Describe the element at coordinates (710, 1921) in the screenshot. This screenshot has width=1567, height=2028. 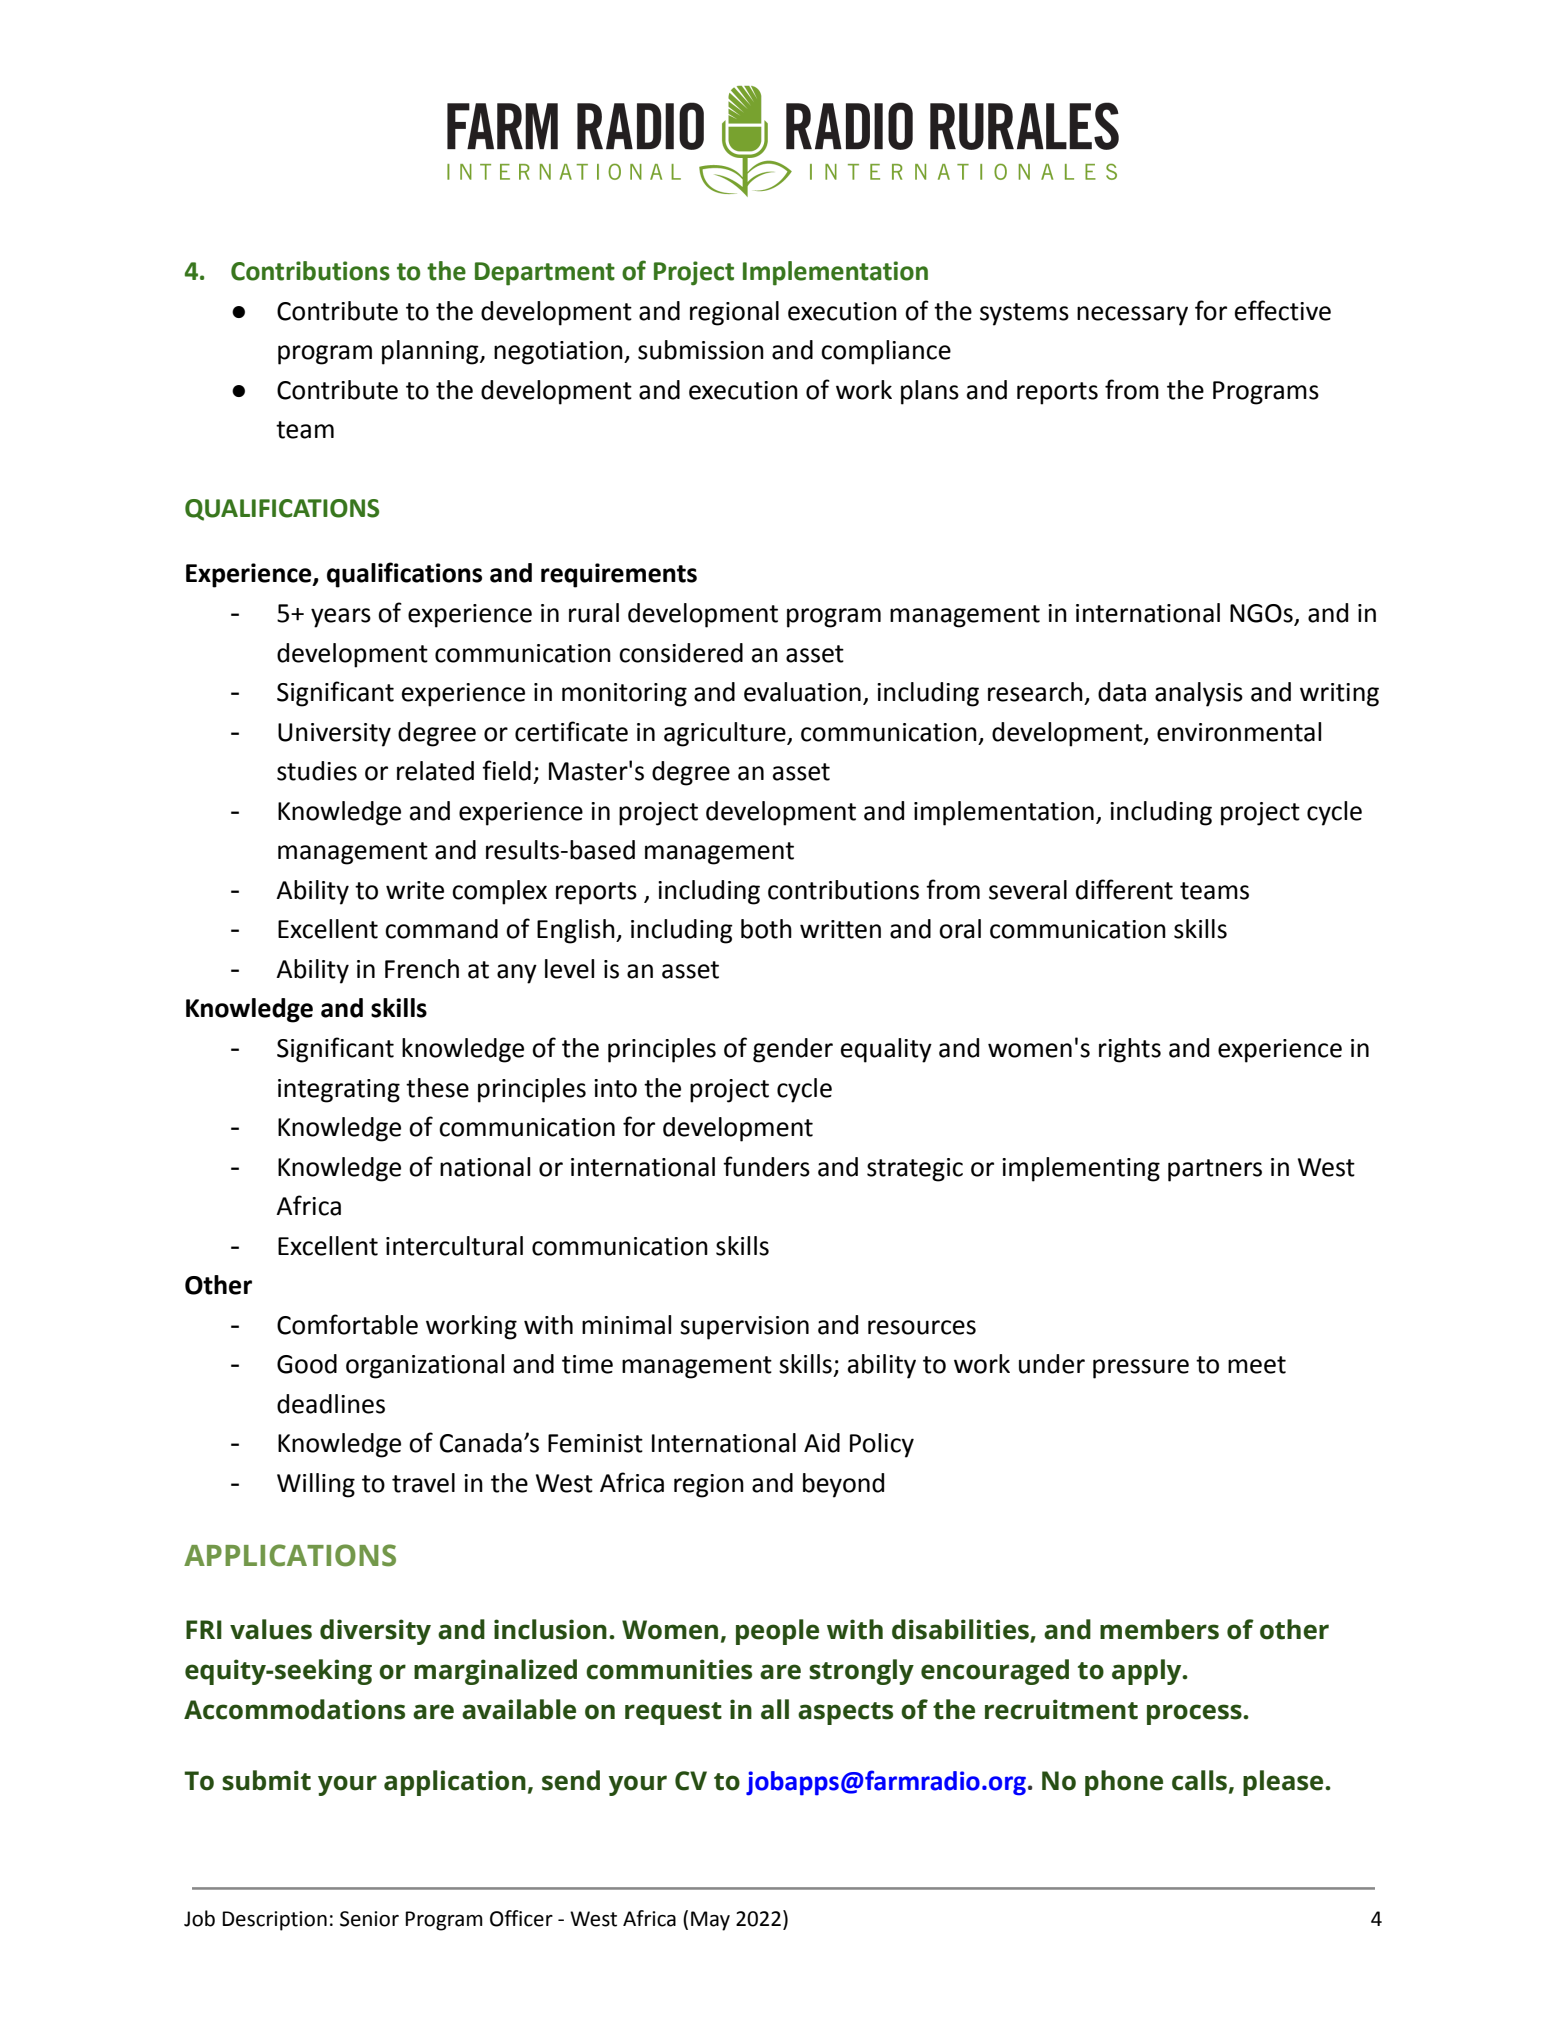
I see `May` at that location.
